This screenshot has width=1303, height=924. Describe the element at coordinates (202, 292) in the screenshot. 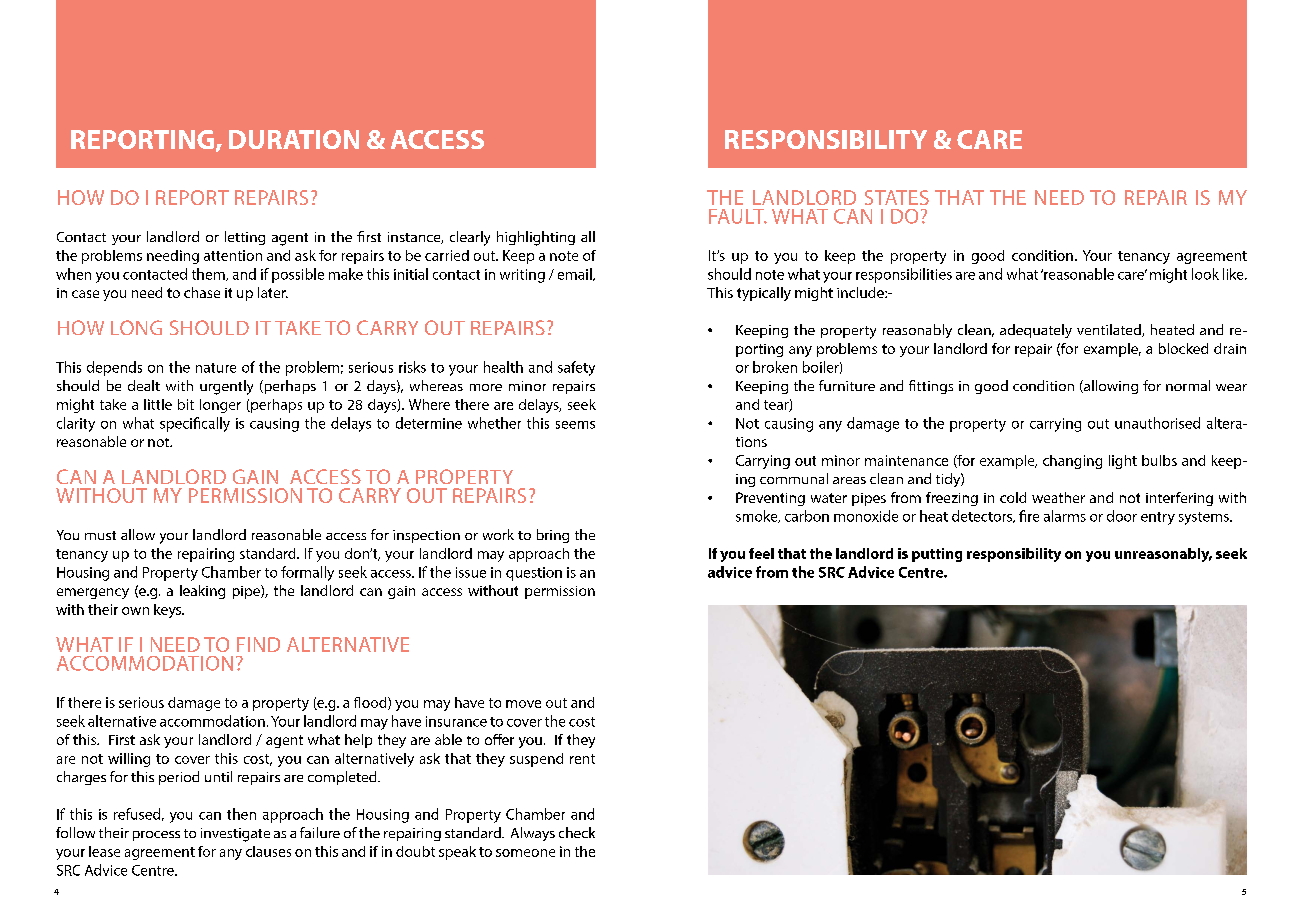

I see `chase` at that location.
